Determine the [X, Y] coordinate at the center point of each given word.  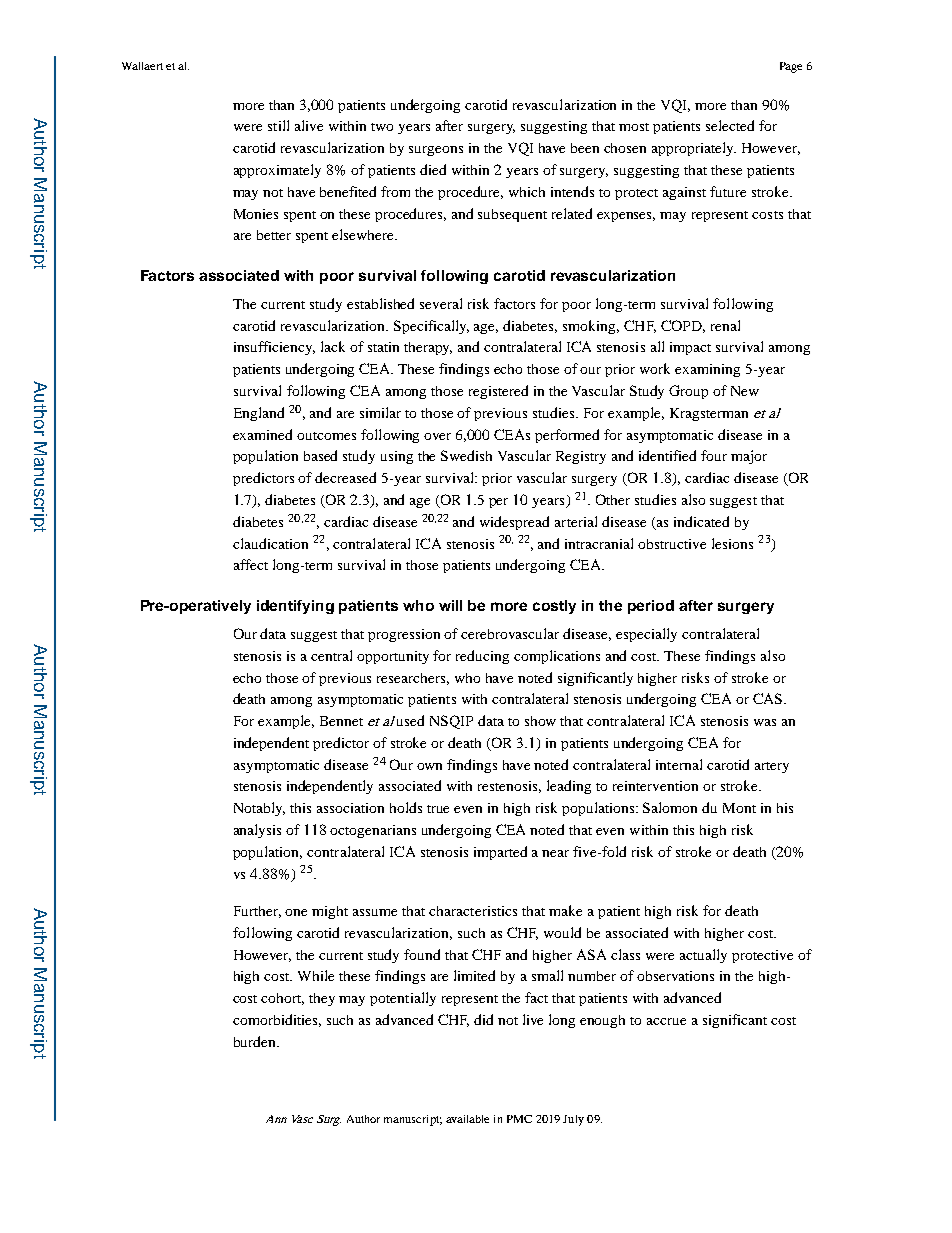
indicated [701, 521]
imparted [500, 853]
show [540, 721]
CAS [769, 698]
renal [725, 325]
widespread [514, 523]
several [441, 303]
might [330, 912]
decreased [345, 477]
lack [333, 346]
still [278, 125]
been [585, 148]
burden [256, 1041]
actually [703, 956]
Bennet [341, 721]
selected [730, 125]
